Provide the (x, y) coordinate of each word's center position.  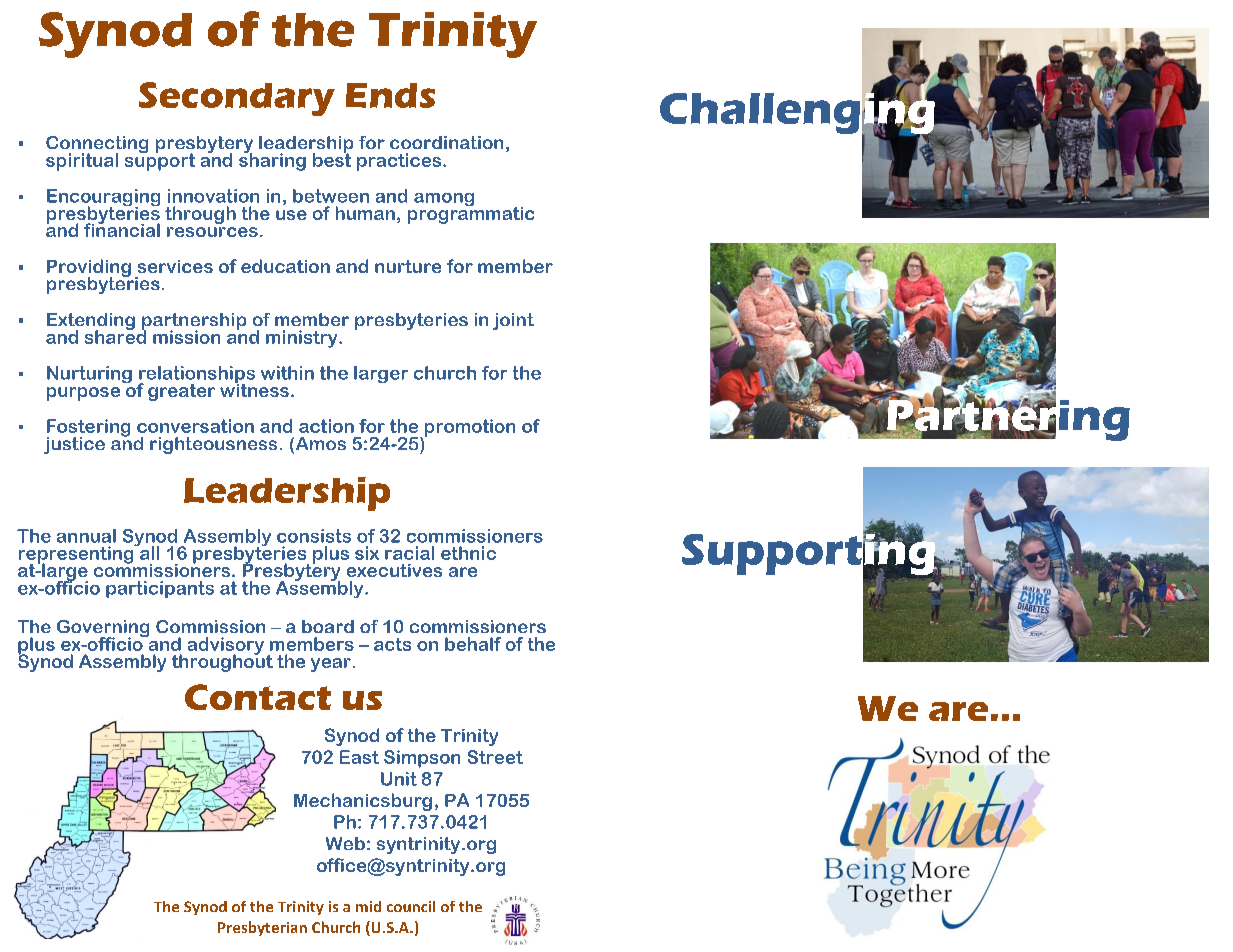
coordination (446, 142)
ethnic (468, 553)
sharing (272, 161)
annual (86, 536)
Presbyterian (262, 928)
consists (314, 536)
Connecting (97, 146)
